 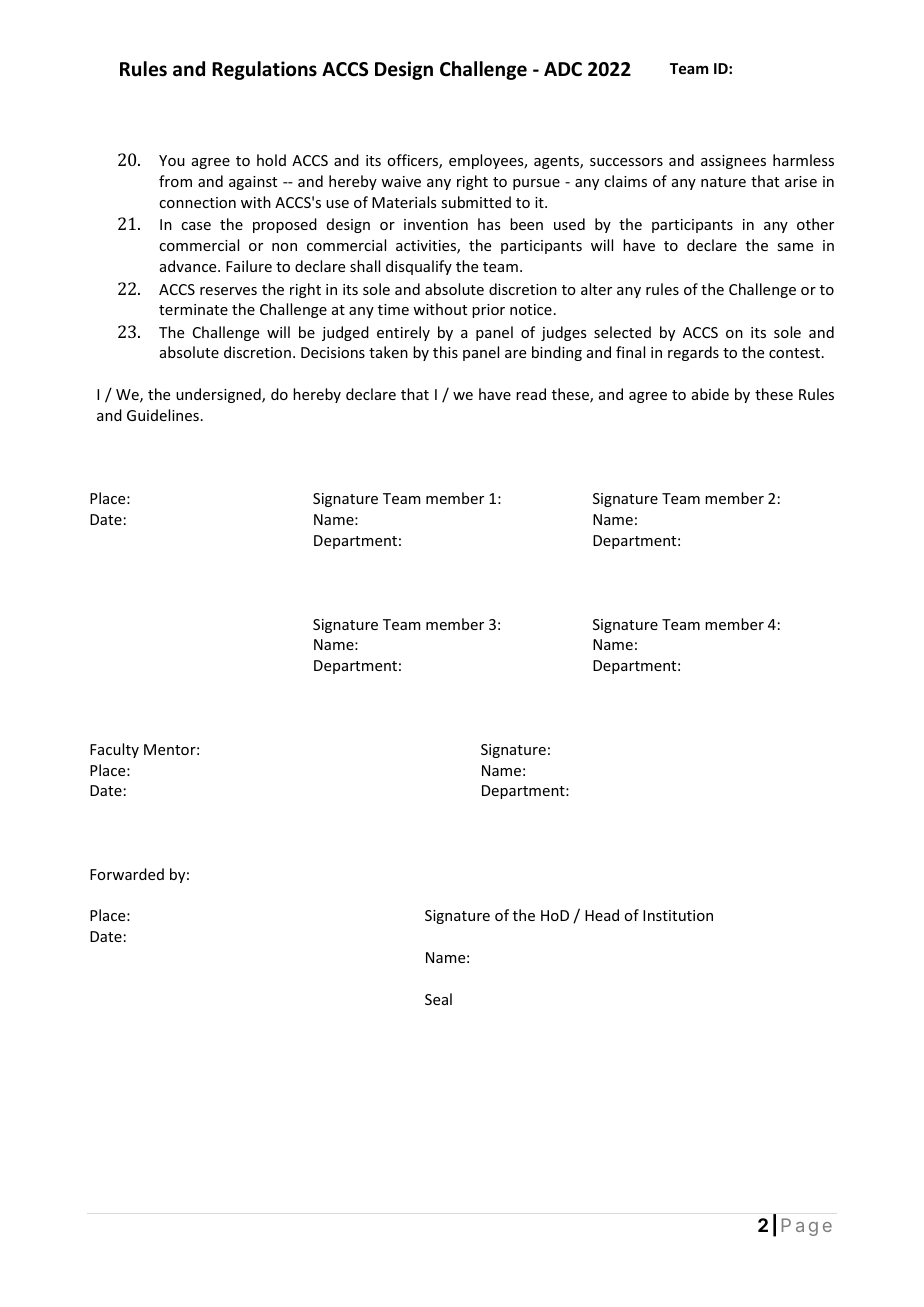 What do you see at coordinates (264, 70) in the screenshot?
I see `Regulations` at bounding box center [264, 70].
